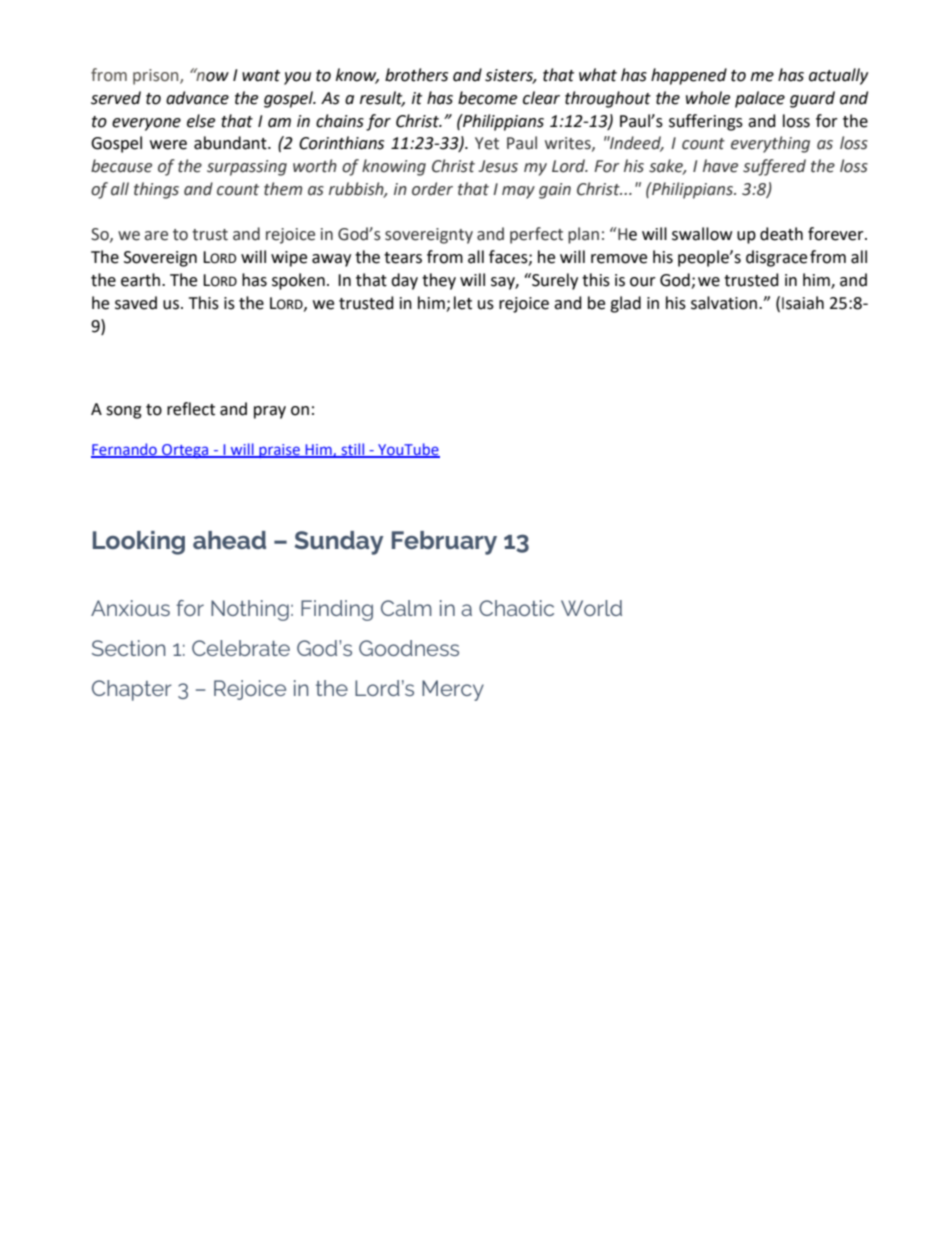  What do you see at coordinates (724, 303) in the screenshot?
I see `salvation` at bounding box center [724, 303].
